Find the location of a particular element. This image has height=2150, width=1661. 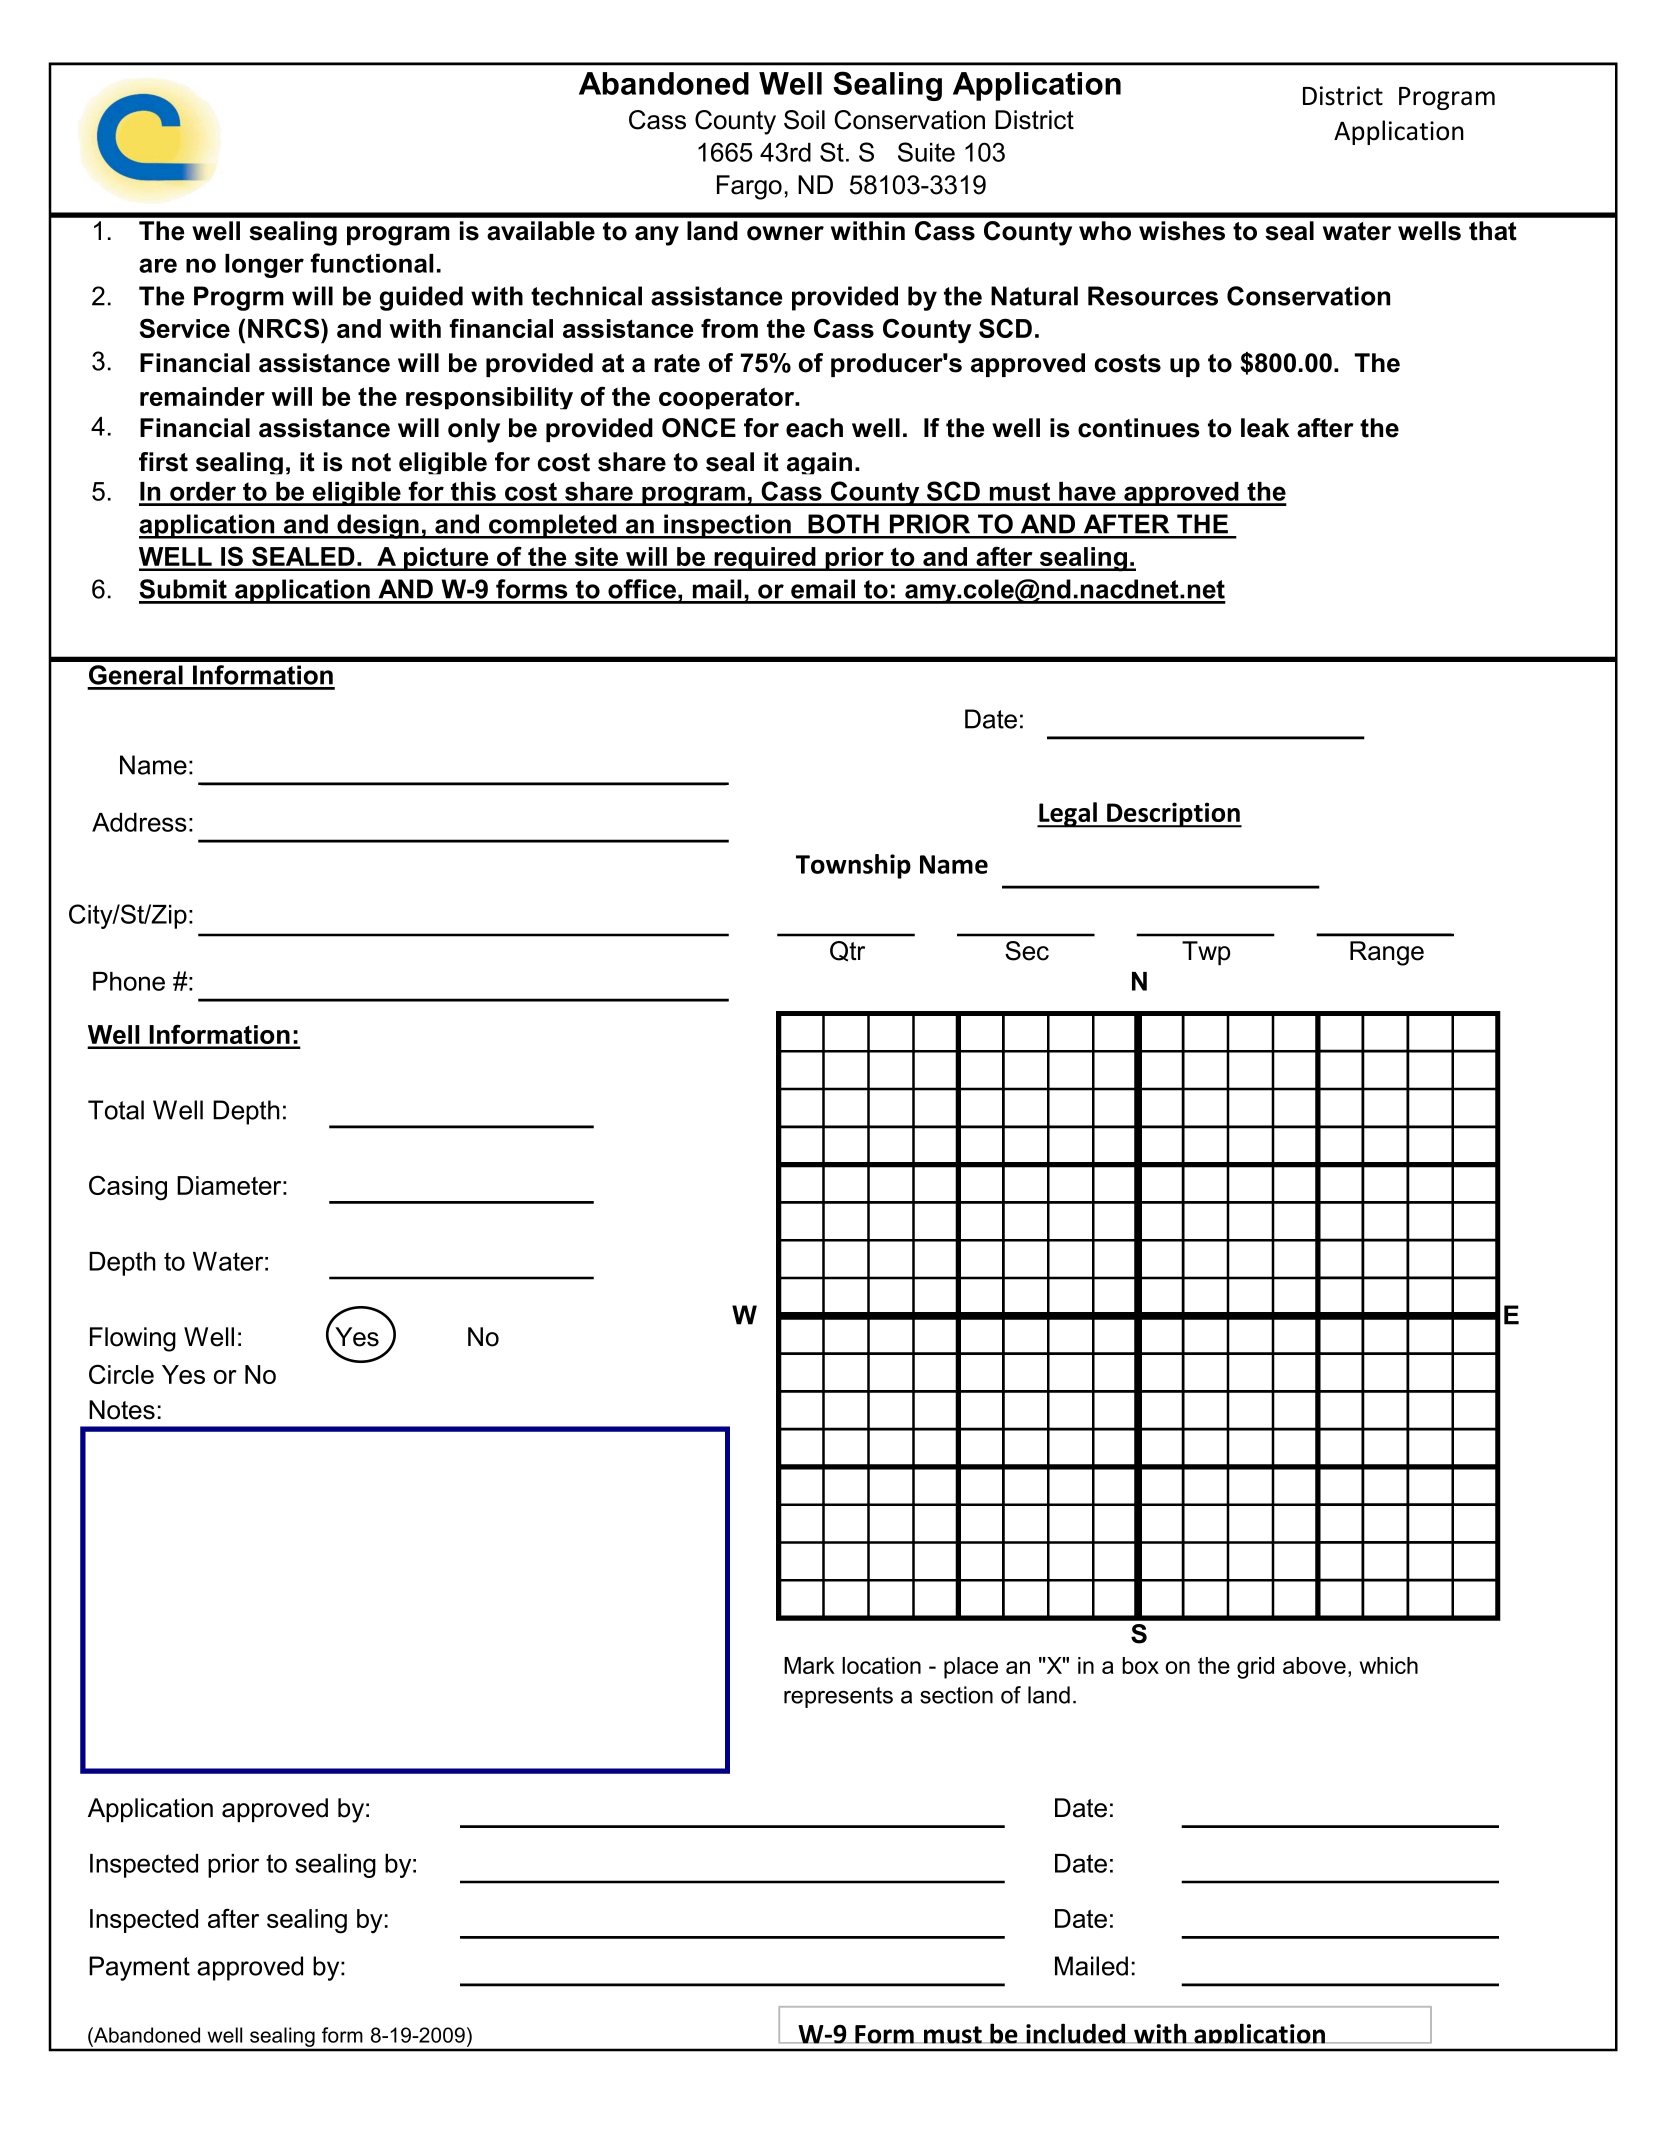

Payment is located at coordinates (139, 1968).
